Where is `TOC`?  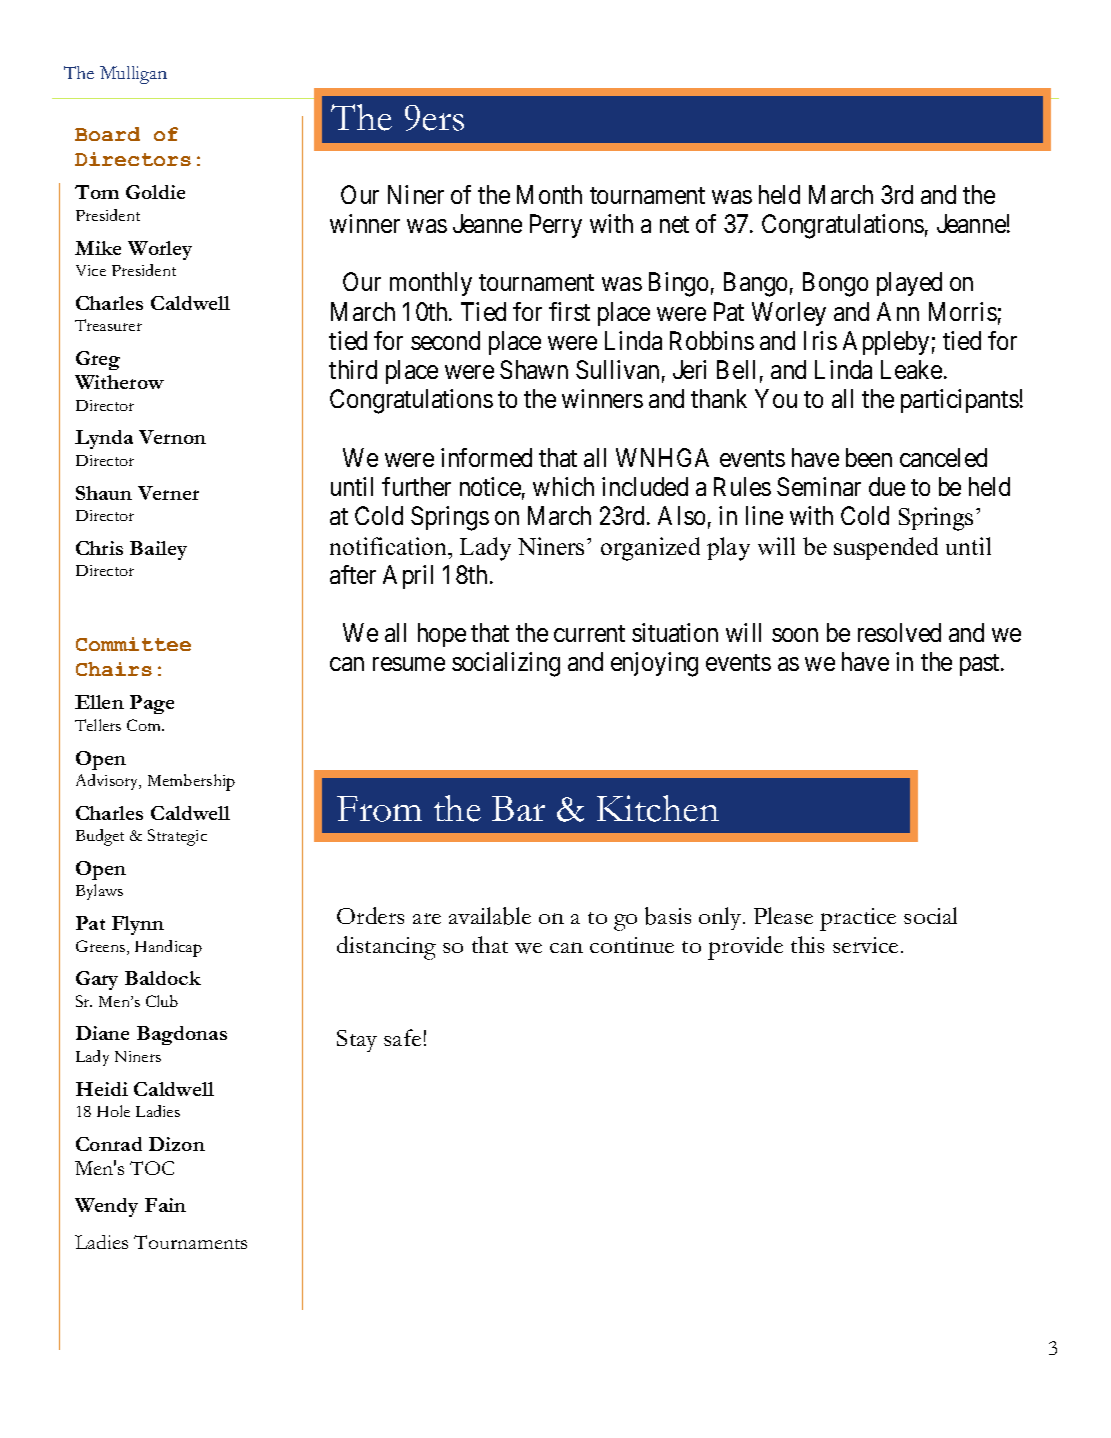 TOC is located at coordinates (152, 1168).
